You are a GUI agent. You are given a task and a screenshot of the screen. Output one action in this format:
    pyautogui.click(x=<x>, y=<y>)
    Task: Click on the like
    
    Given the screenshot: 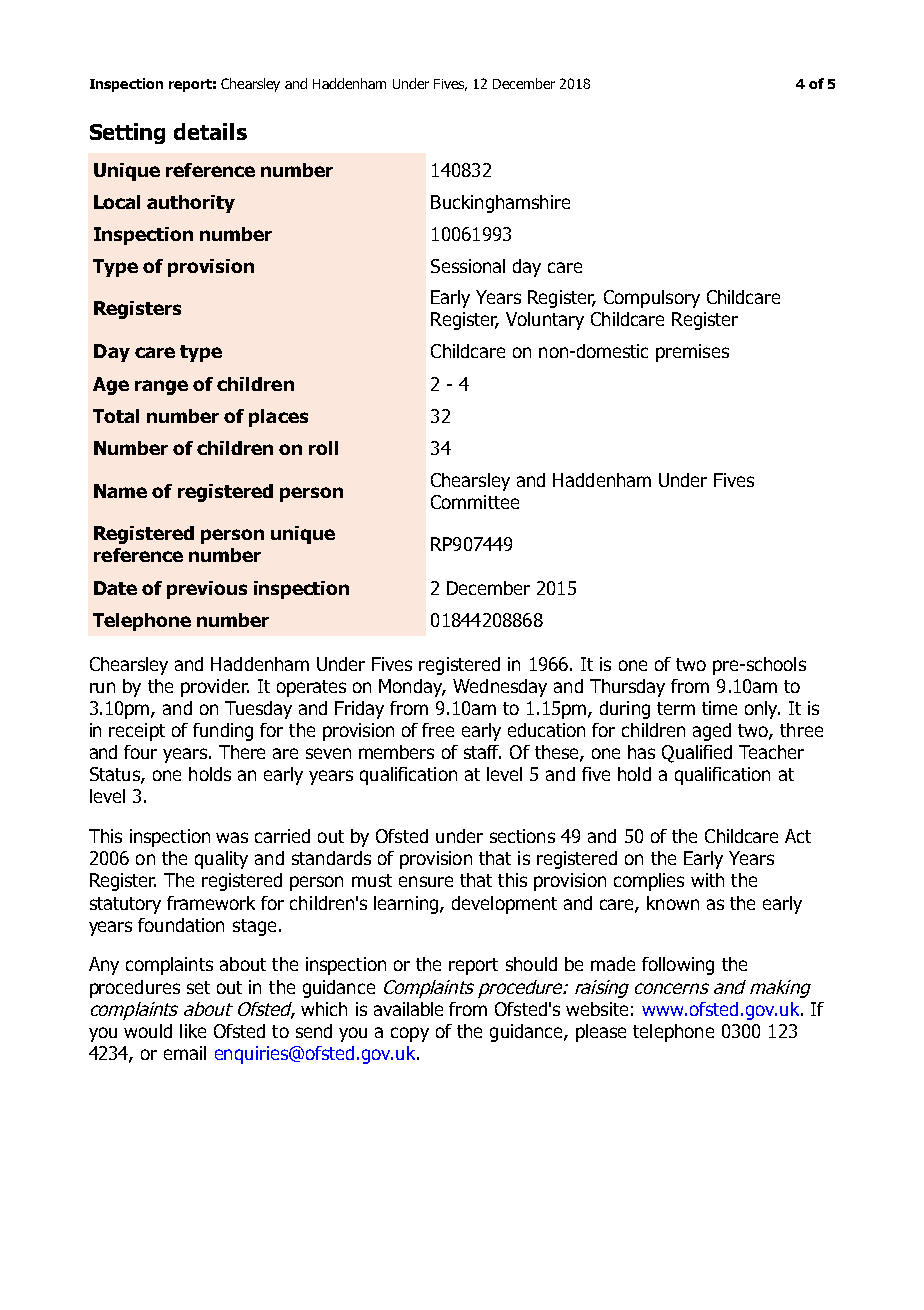 What is the action you would take?
    pyautogui.click(x=193, y=1031)
